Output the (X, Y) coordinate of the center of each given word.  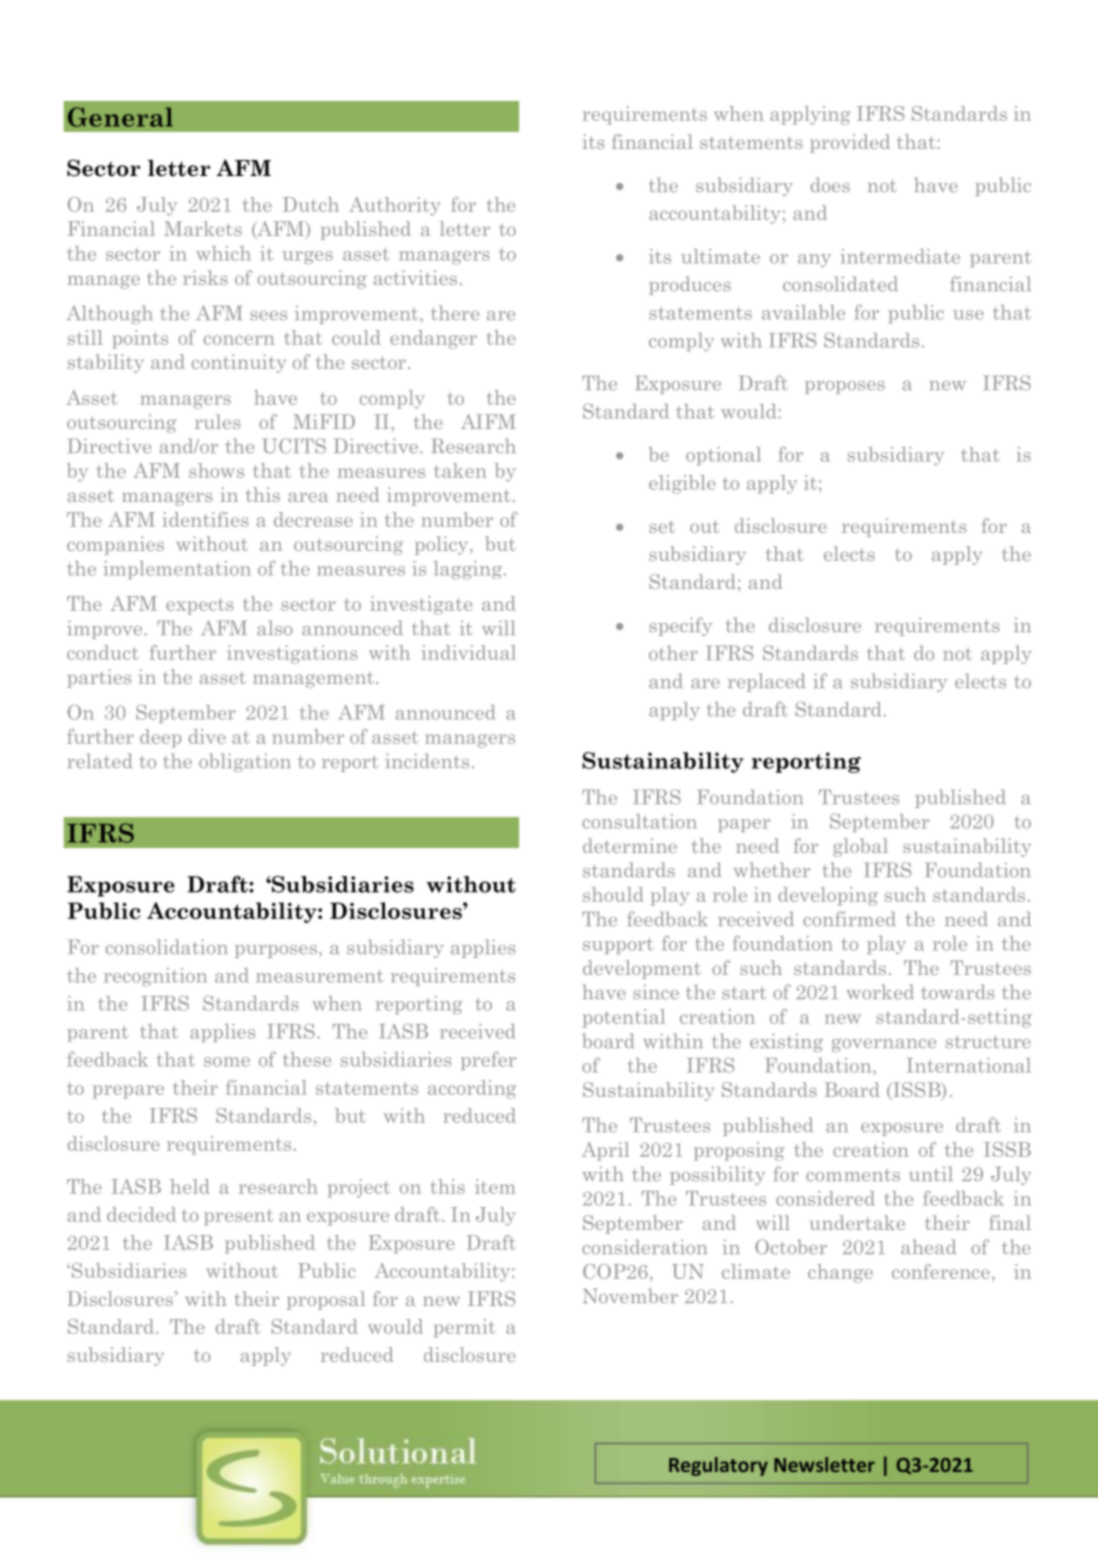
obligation (245, 762)
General (120, 117)
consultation (639, 821)
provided (850, 143)
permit (464, 1328)
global (860, 847)
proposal (326, 1300)
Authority (394, 206)
